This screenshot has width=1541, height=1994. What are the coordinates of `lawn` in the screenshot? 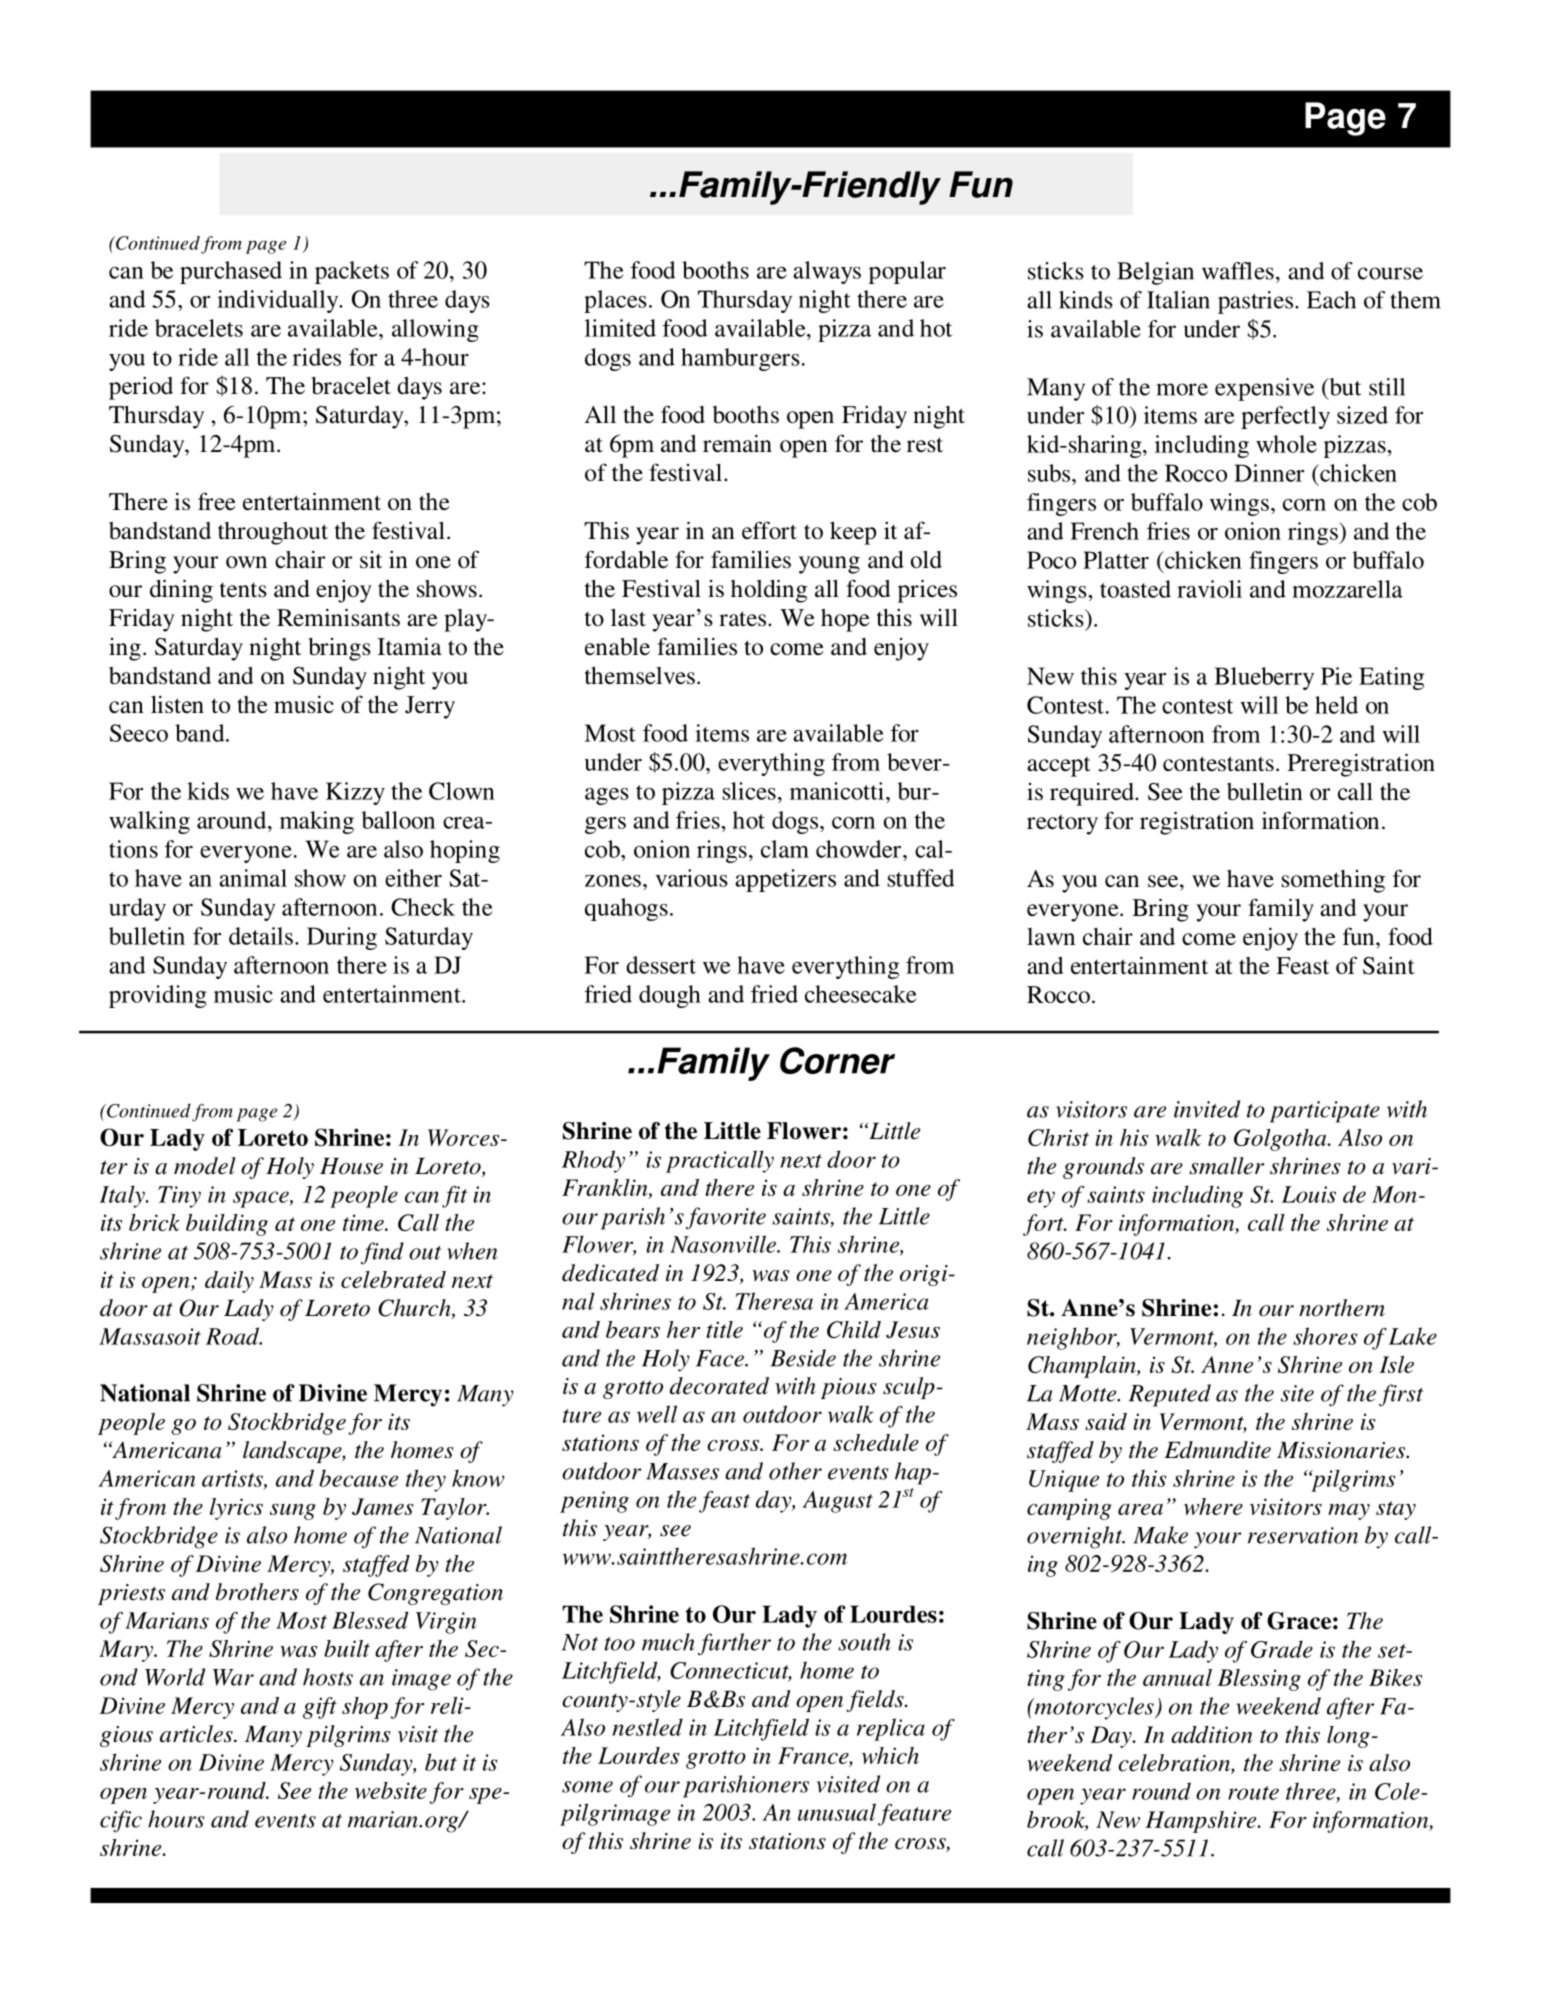 It's located at (1051, 937).
